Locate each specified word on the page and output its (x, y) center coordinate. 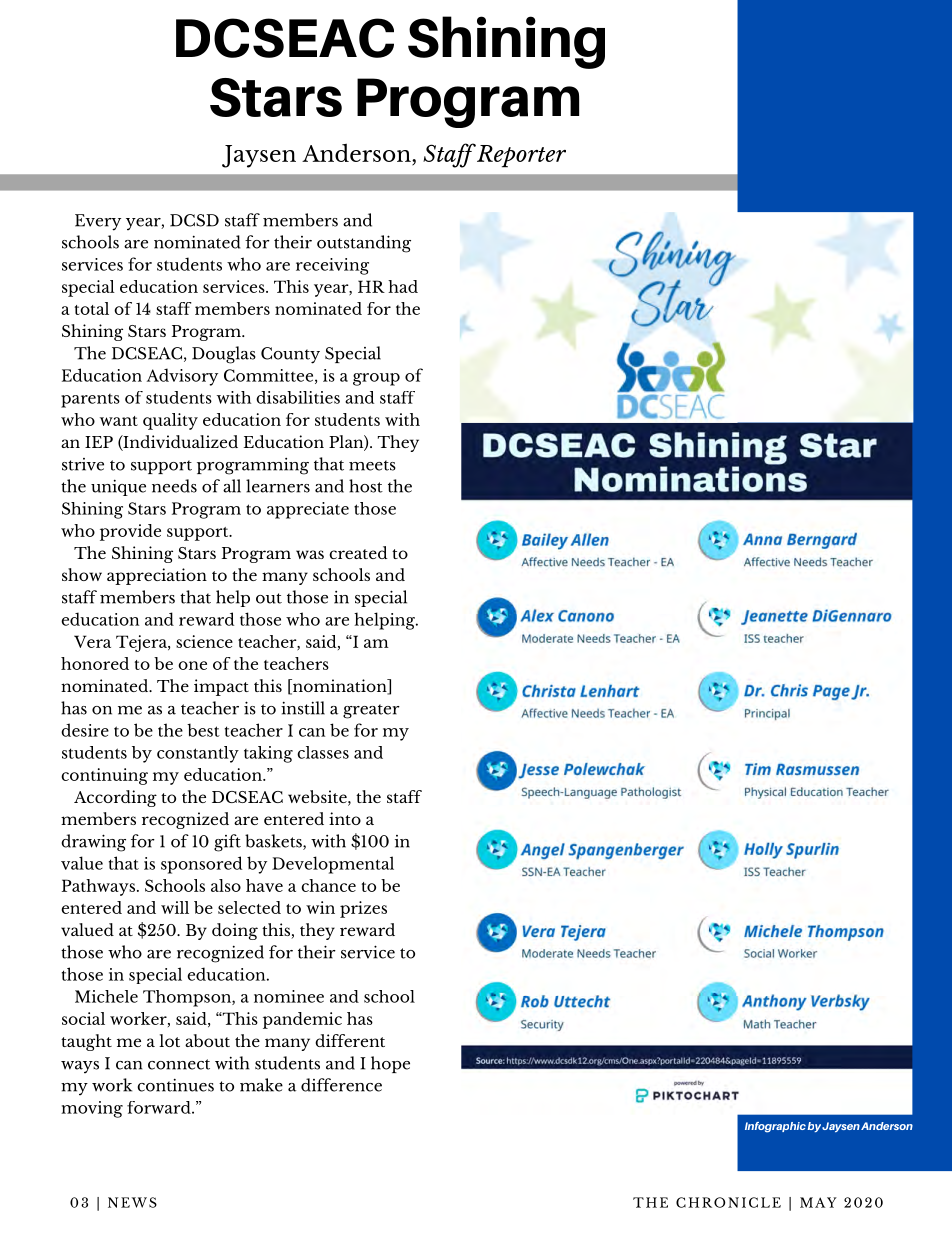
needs (174, 486)
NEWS (132, 1202)
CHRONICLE (728, 1202)
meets (372, 465)
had (403, 286)
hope (390, 1064)
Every (98, 222)
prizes (363, 909)
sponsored (201, 865)
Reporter (521, 156)
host (366, 486)
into (345, 818)
